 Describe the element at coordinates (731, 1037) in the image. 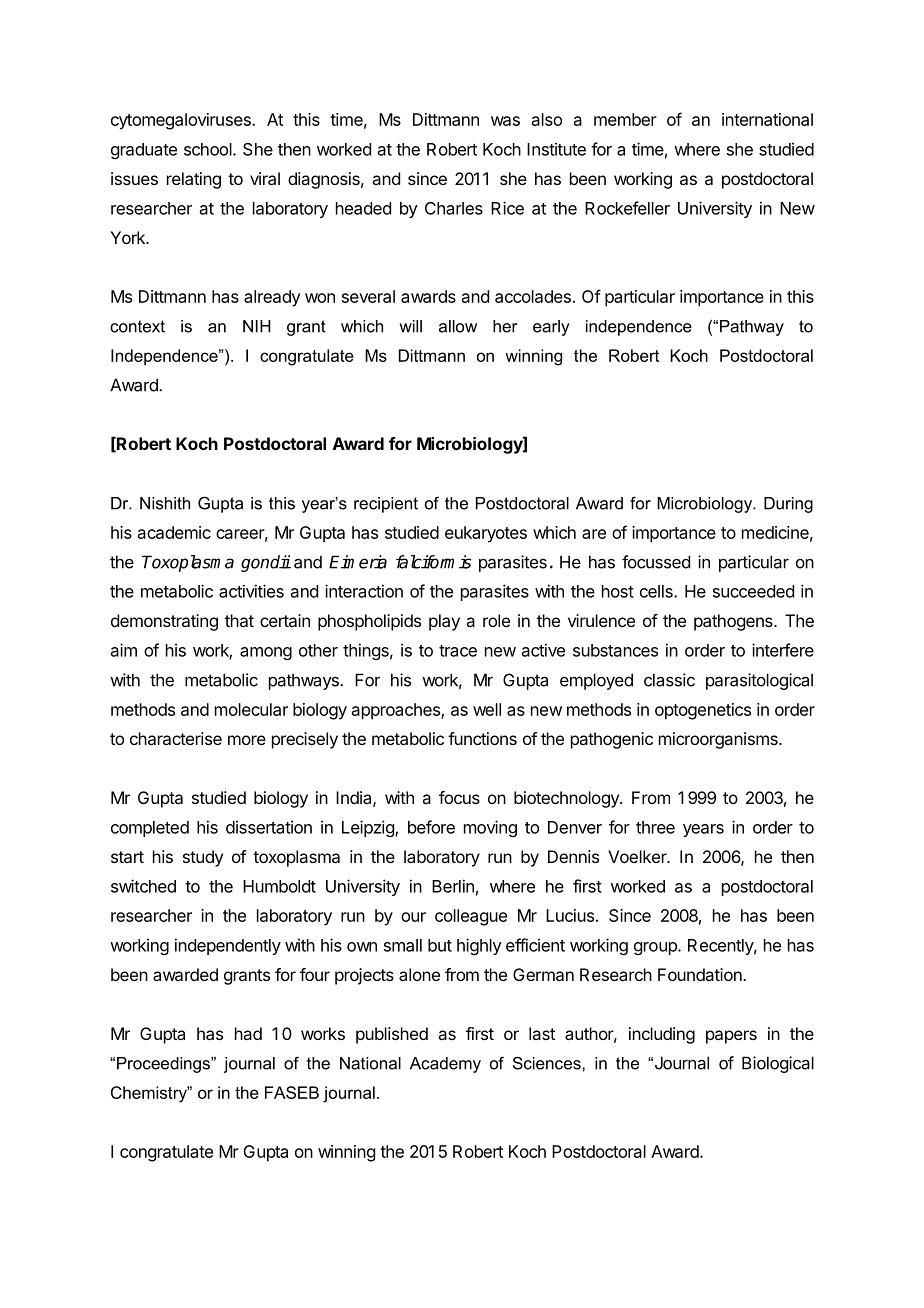

I see `papers` at that location.
